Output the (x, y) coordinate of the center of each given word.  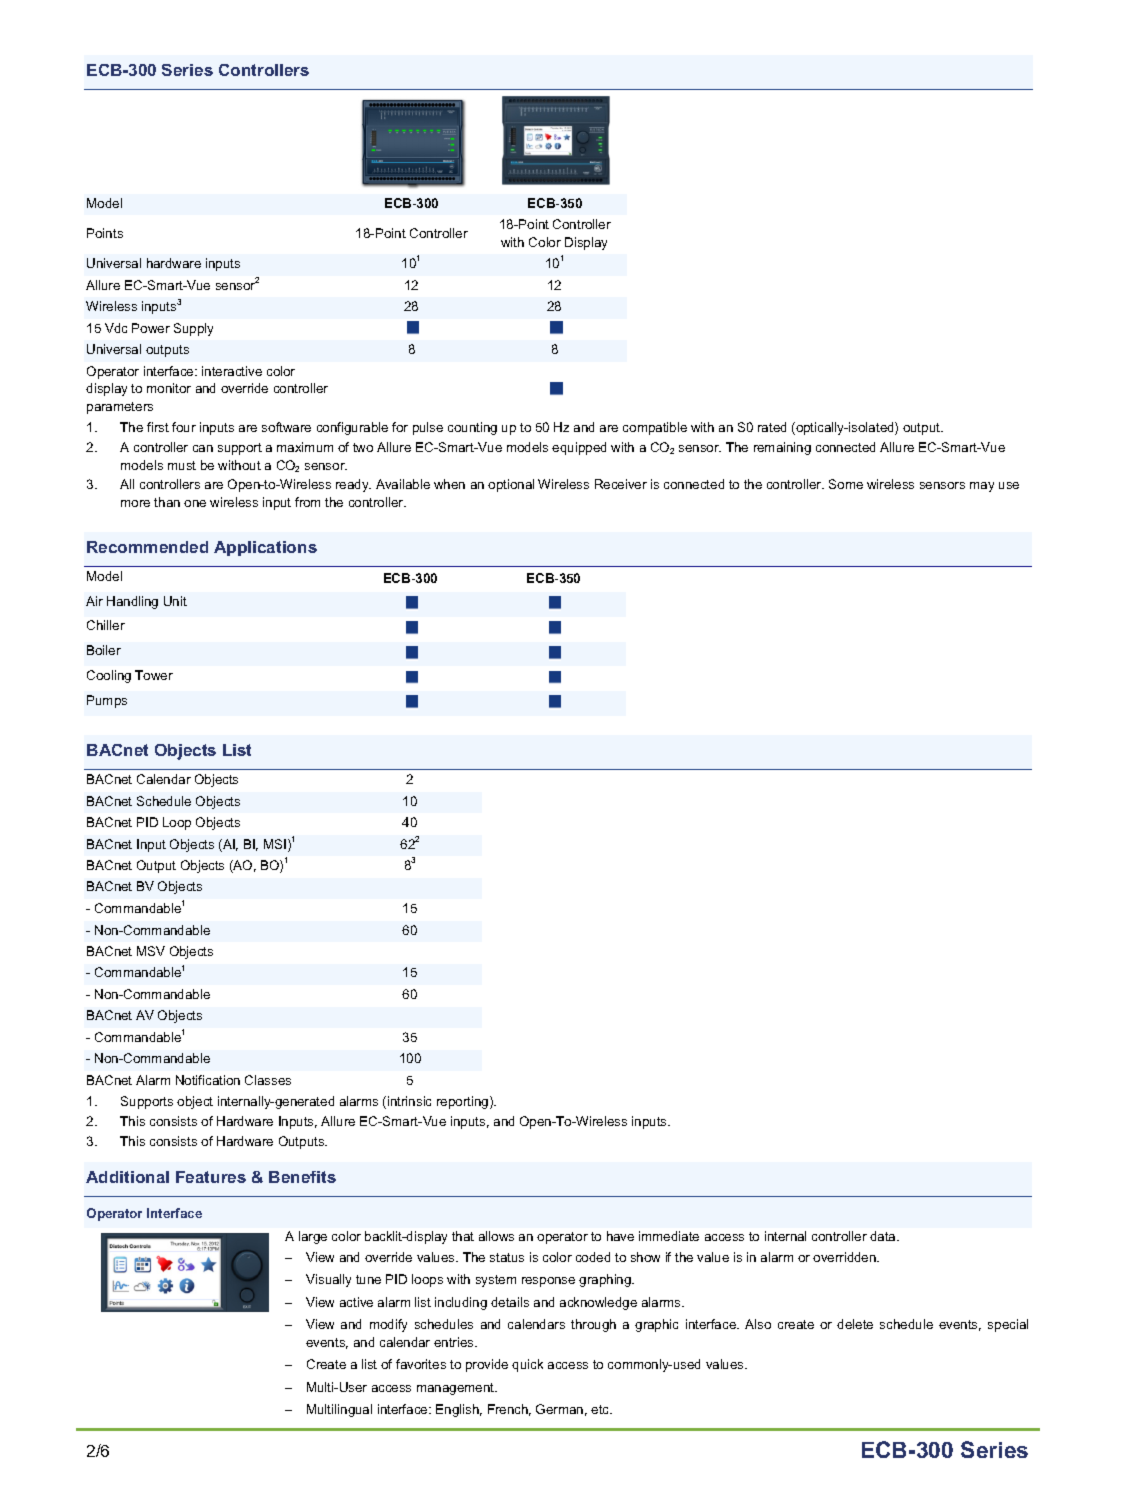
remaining (782, 448)
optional (511, 485)
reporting (464, 1102)
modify (388, 1325)
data (884, 1236)
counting (472, 428)
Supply (193, 329)
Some (846, 484)
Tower (154, 675)
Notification (208, 1080)
